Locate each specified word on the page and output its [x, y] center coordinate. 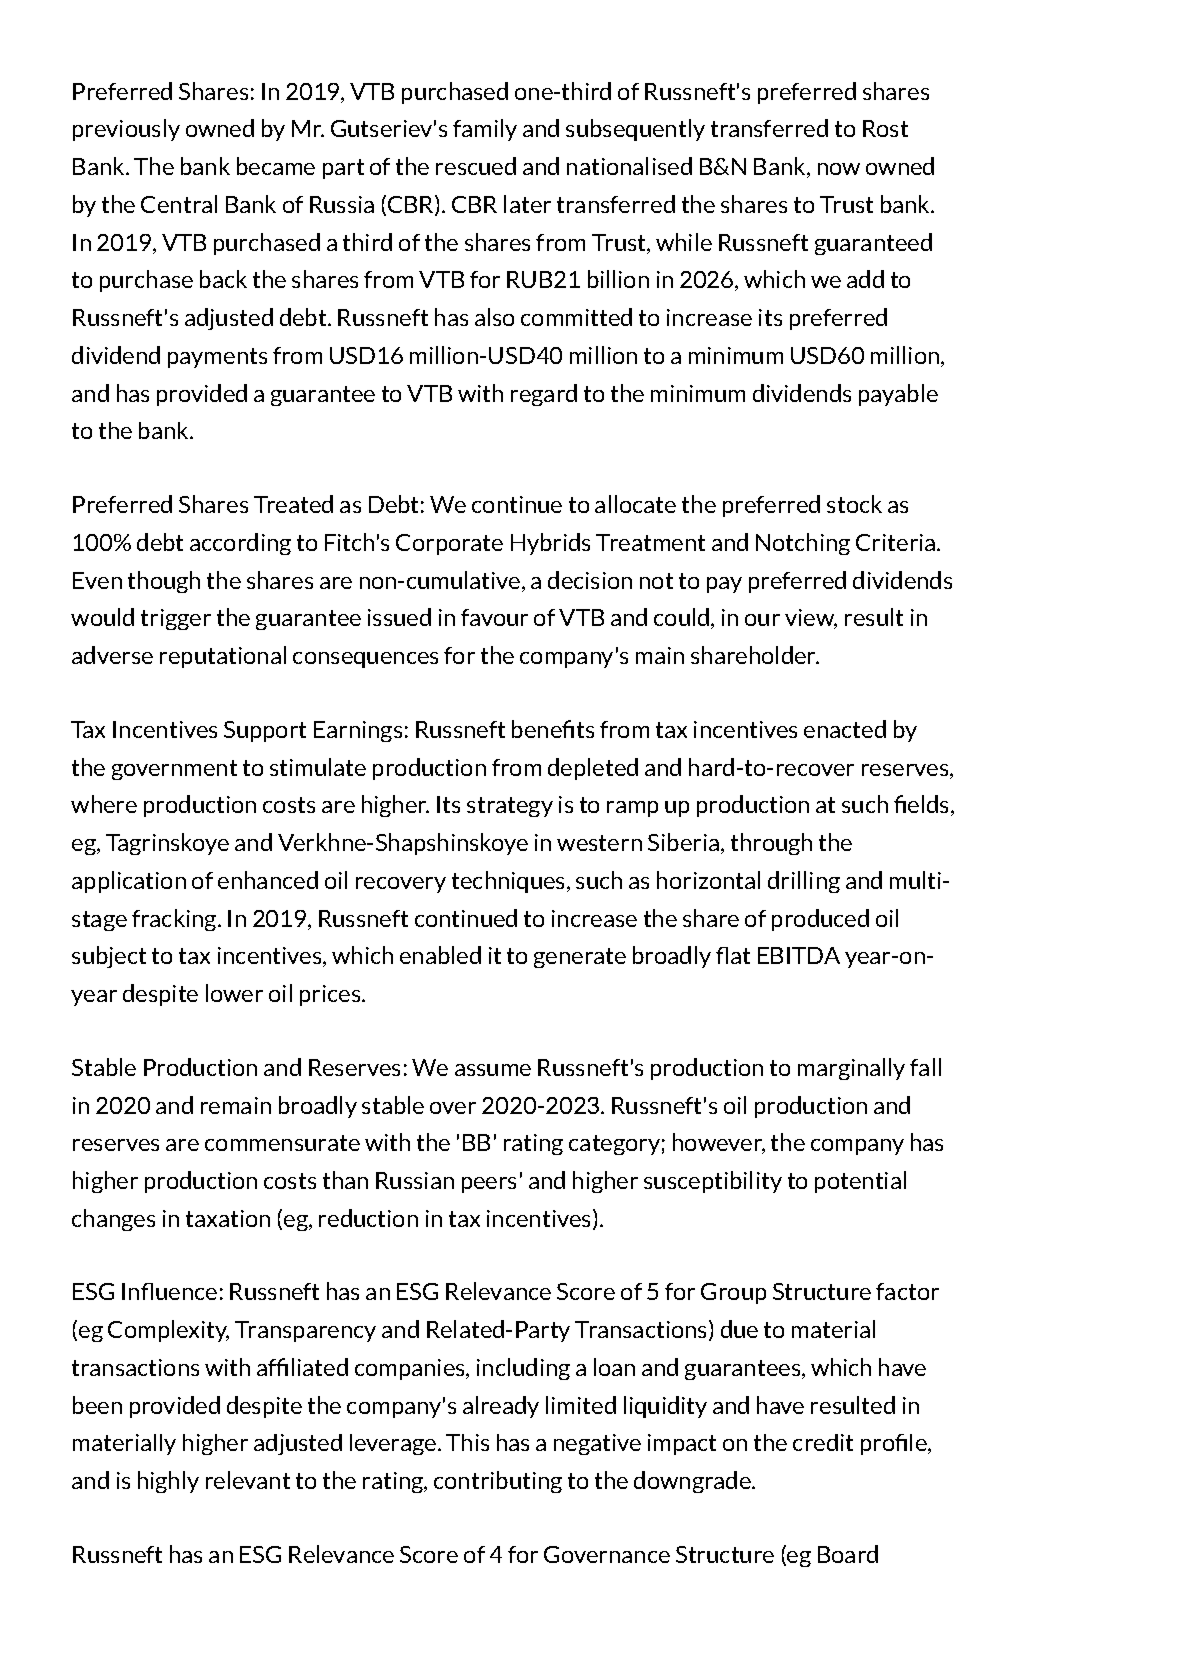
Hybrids [550, 544]
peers [489, 1185]
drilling [804, 882]
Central [179, 204]
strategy [510, 807]
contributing [498, 1482]
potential [860, 1182]
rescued [476, 166]
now [839, 169]
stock [854, 504]
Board [848, 1554]
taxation [228, 1218]
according [240, 544]
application [129, 882]
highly [168, 1482]
